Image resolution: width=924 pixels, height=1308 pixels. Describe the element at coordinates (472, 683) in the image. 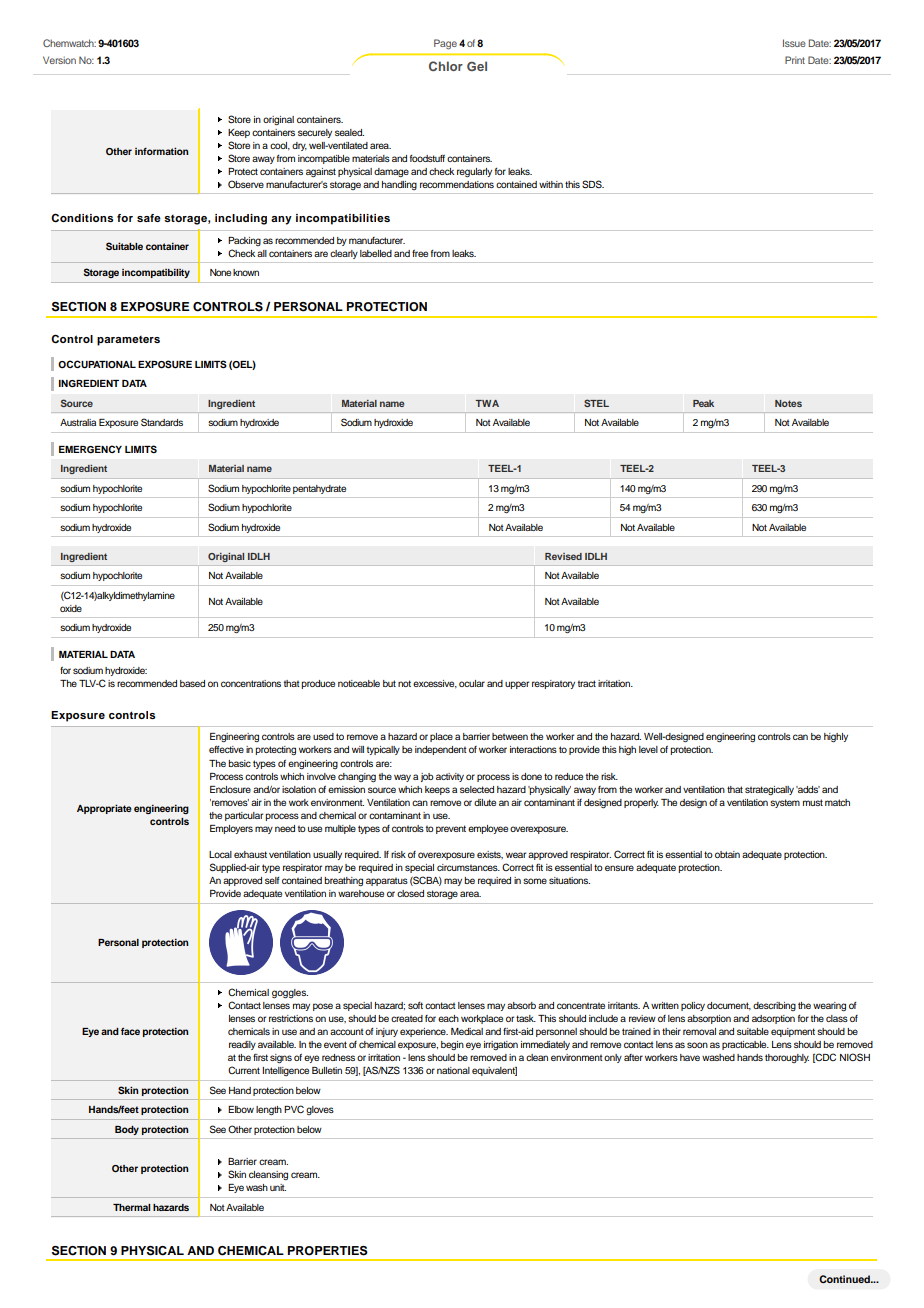

I see `ocular` at that location.
